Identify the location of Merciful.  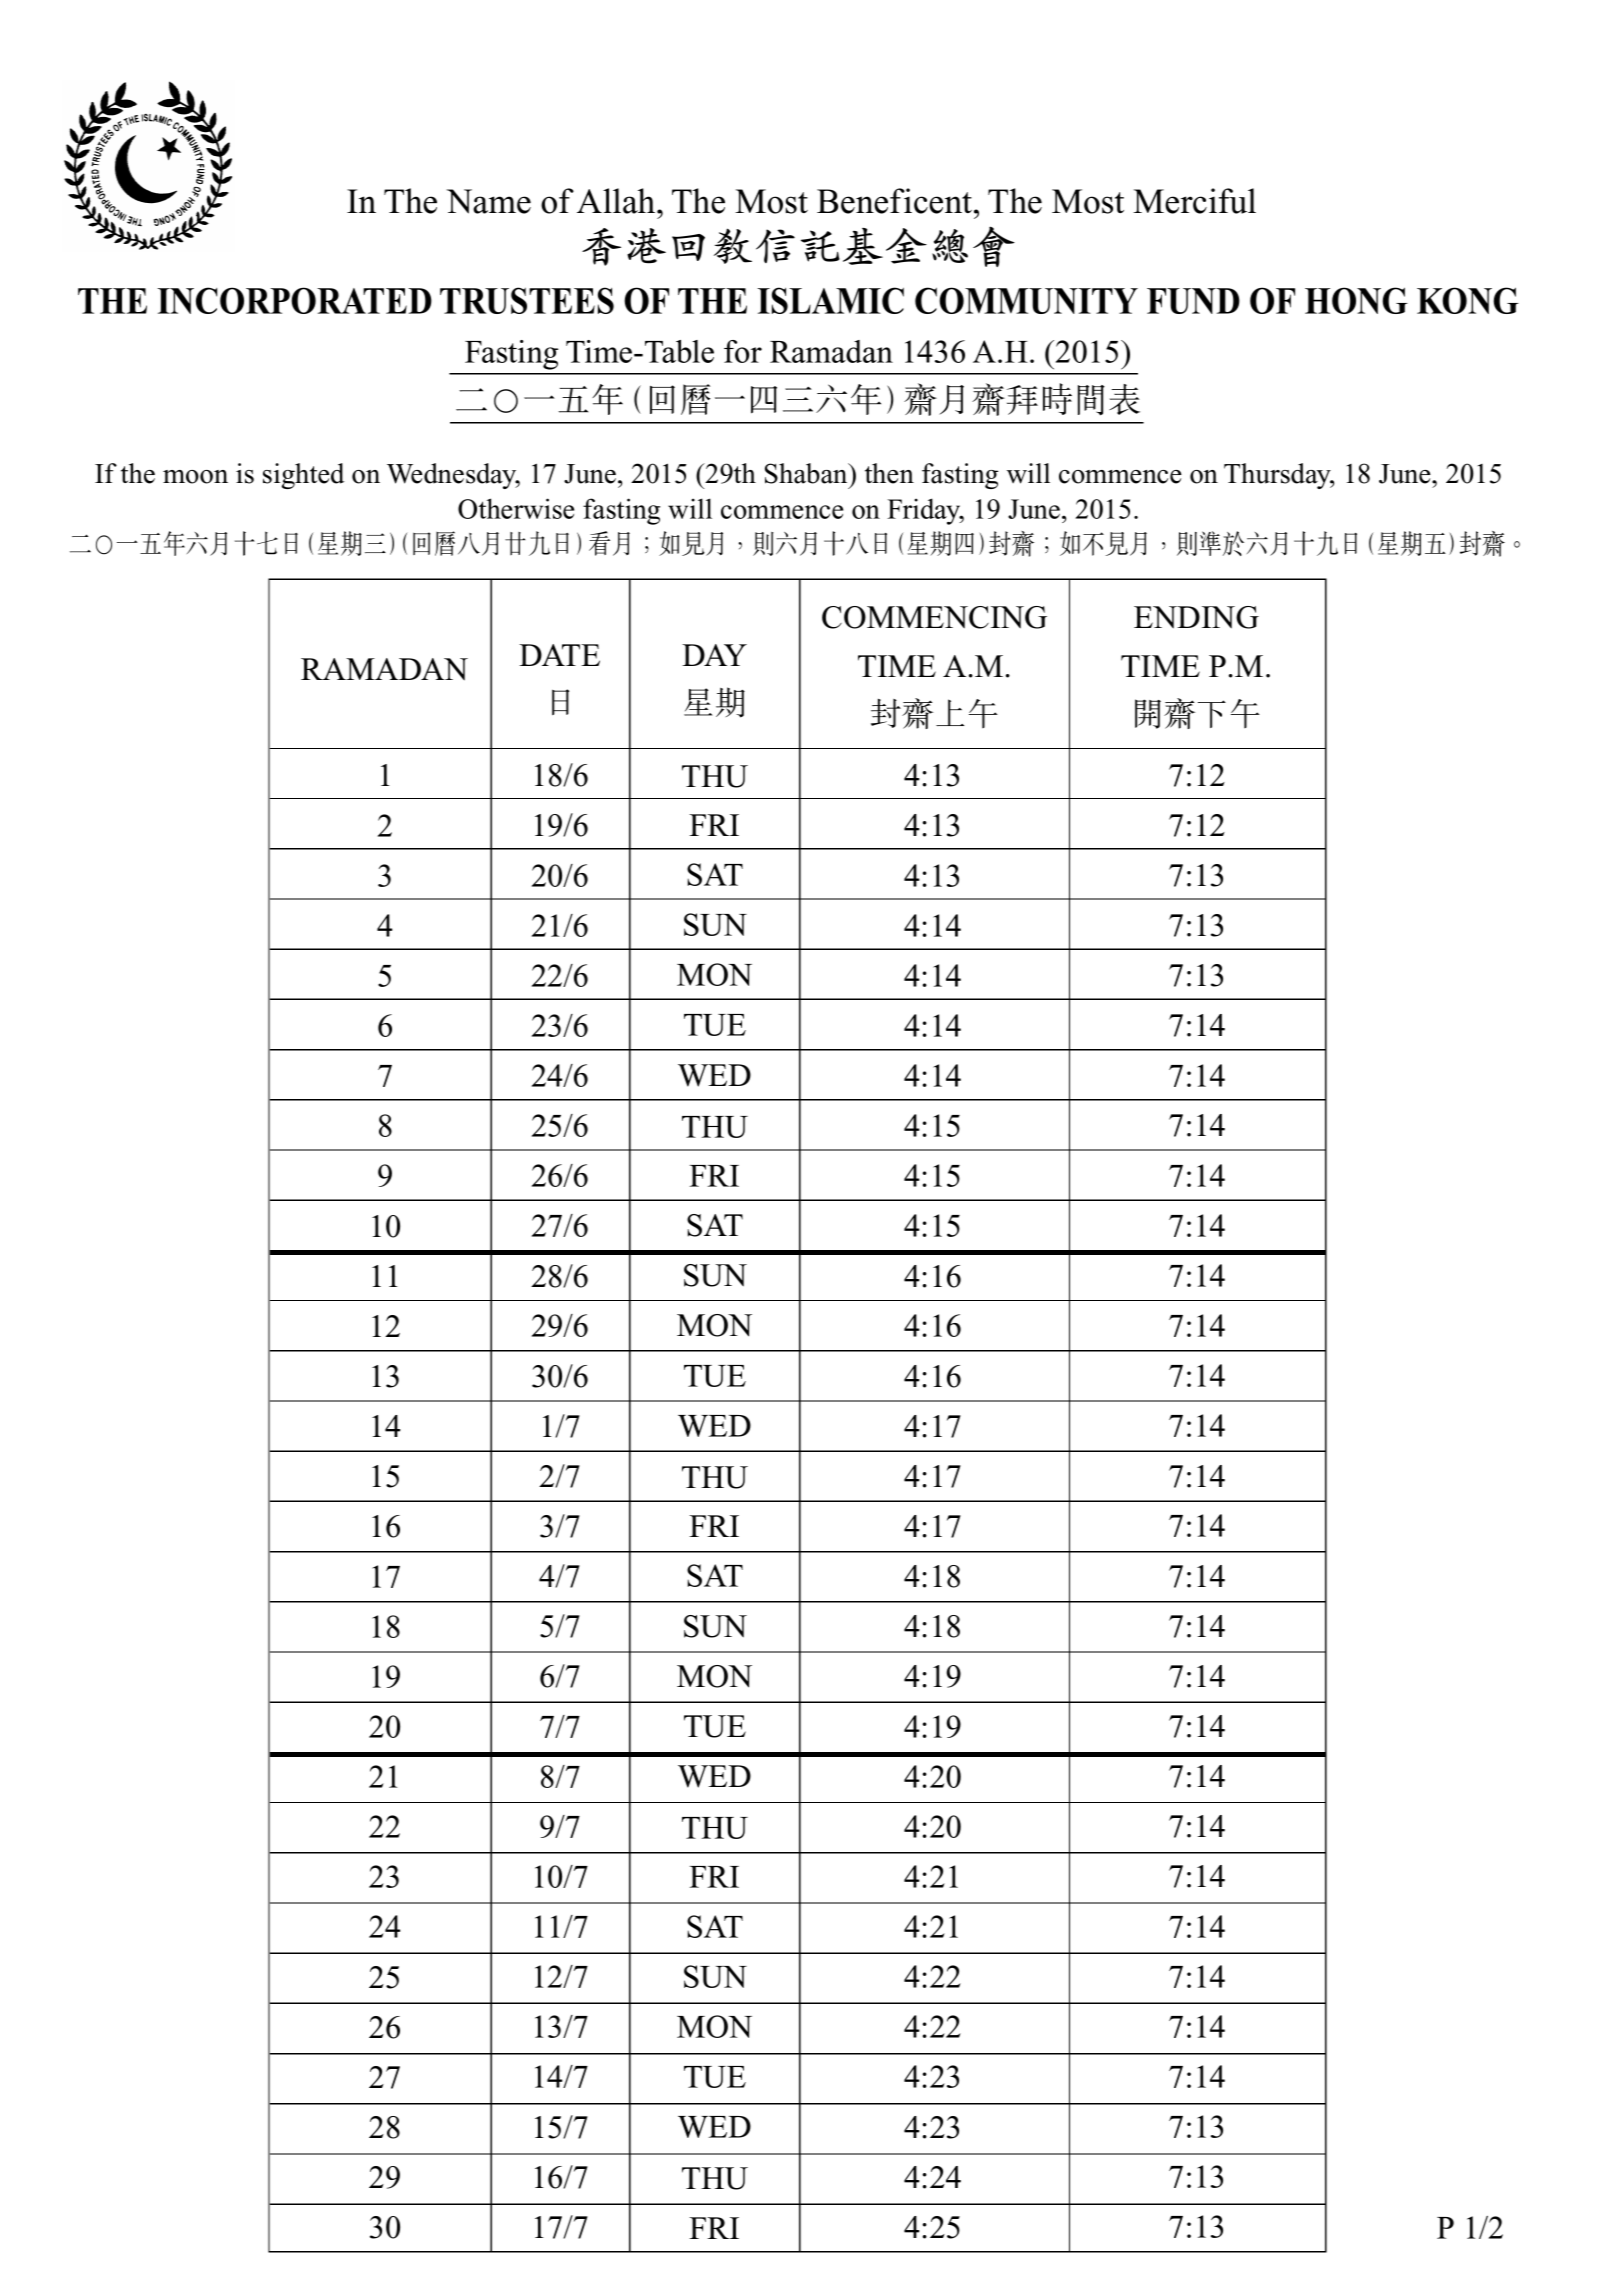
(1194, 201).
